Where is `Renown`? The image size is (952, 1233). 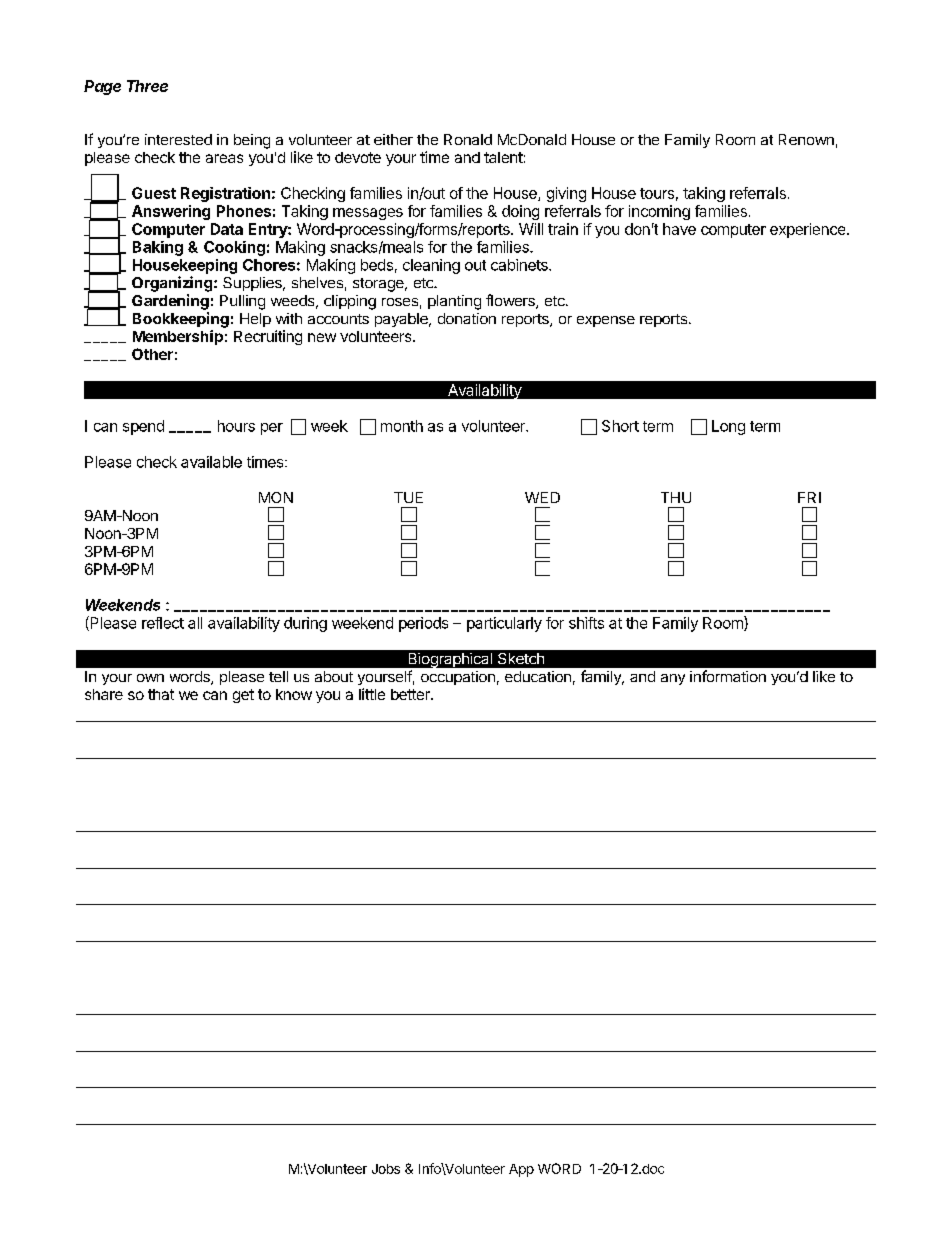
Renown is located at coordinates (806, 139).
